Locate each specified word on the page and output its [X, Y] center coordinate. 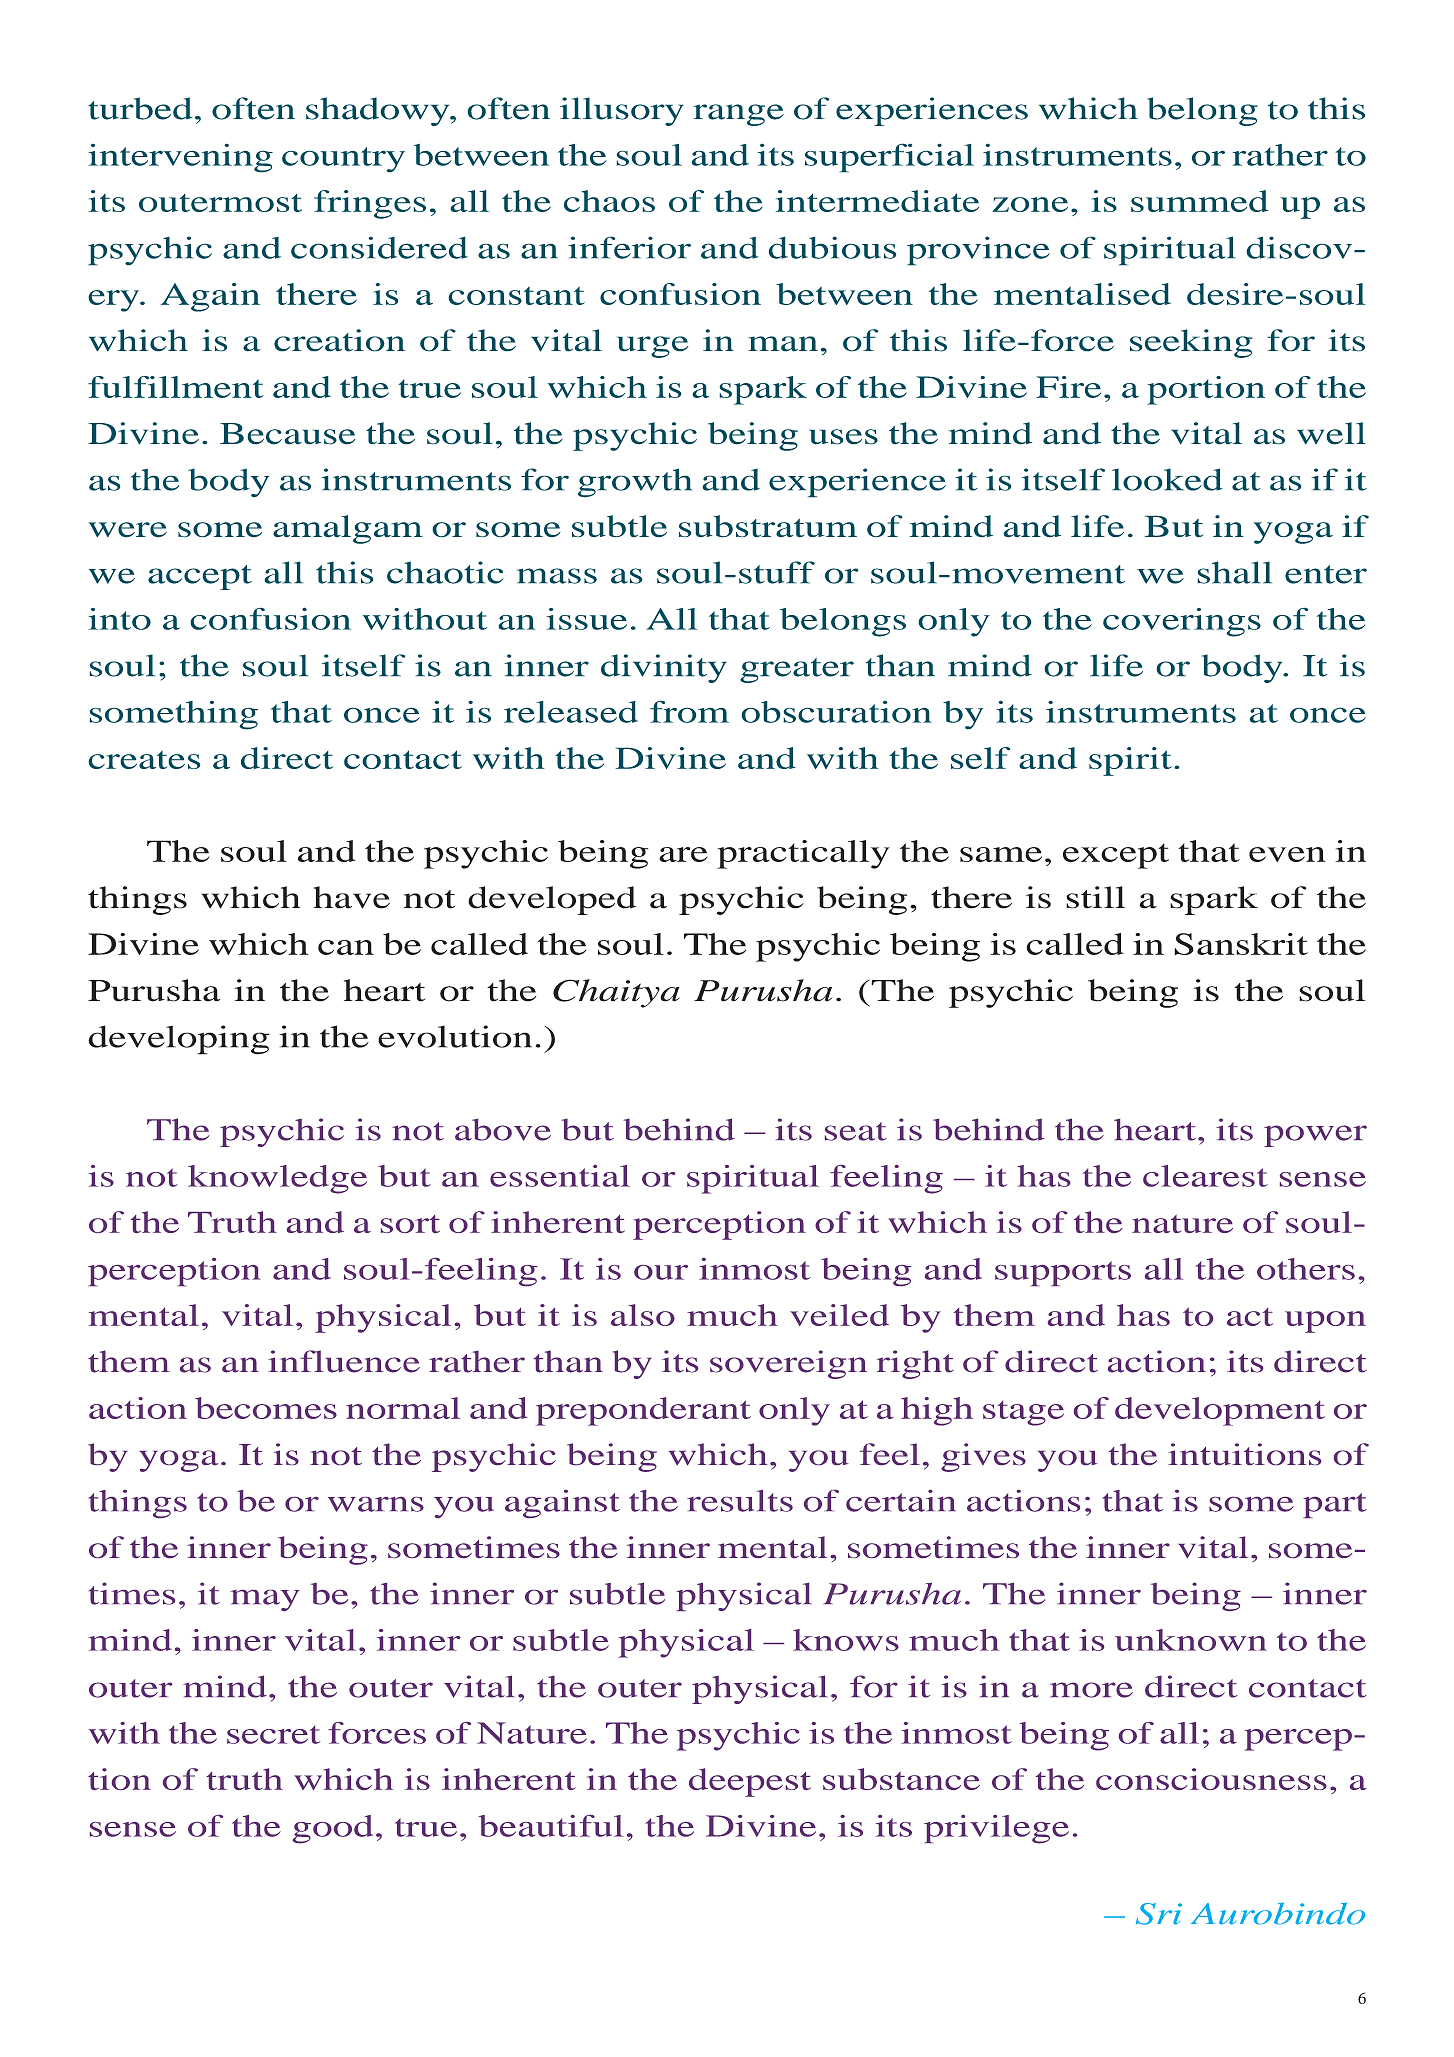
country [343, 160]
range [738, 115]
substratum [768, 526]
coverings [1182, 622]
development [1220, 1411]
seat [856, 1131]
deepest [750, 1782]
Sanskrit [1241, 944]
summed [1200, 201]
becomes [266, 1408]
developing [179, 1040]
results [740, 1501]
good [333, 1829]
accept [200, 577]
